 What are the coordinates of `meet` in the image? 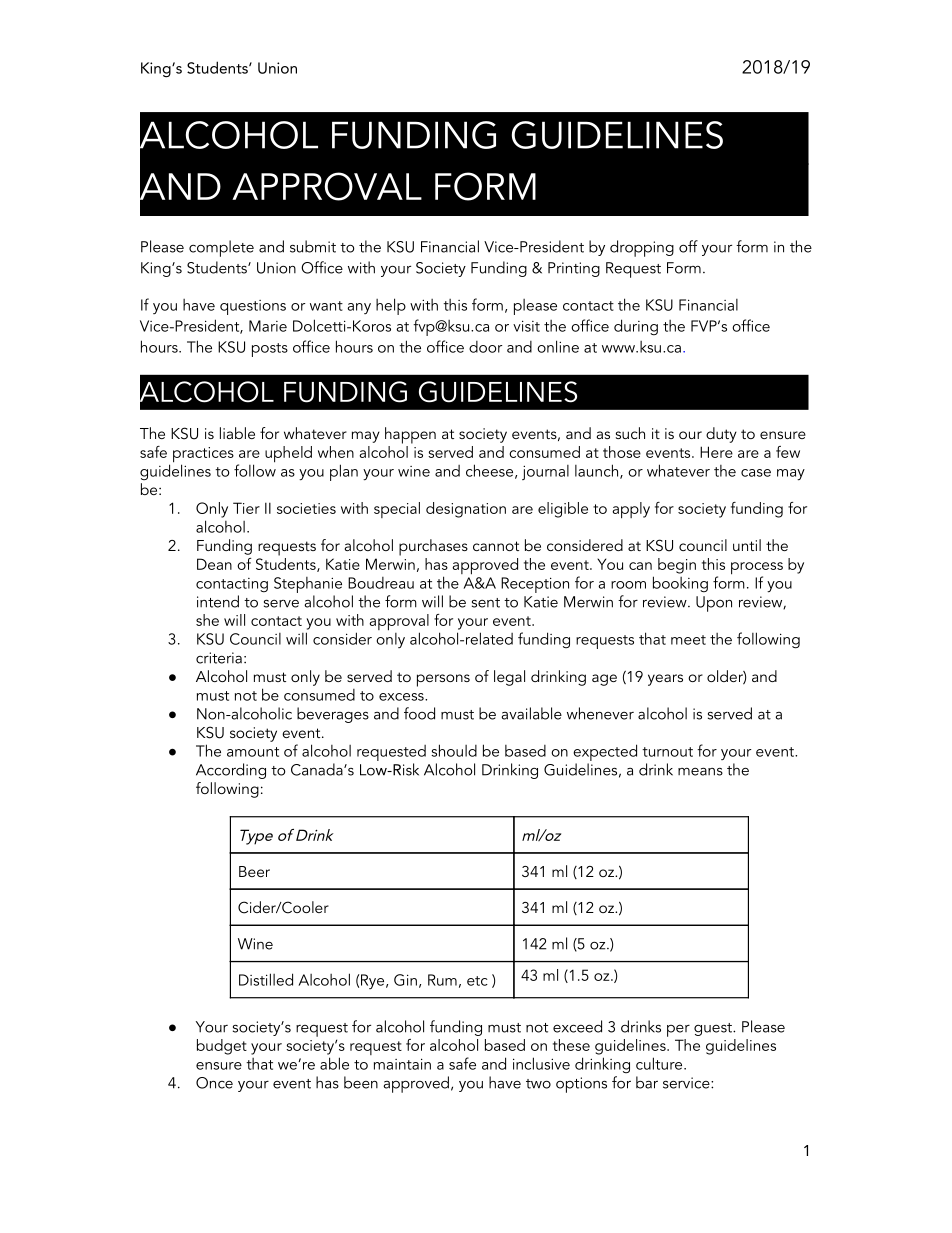 It's located at (688, 640).
